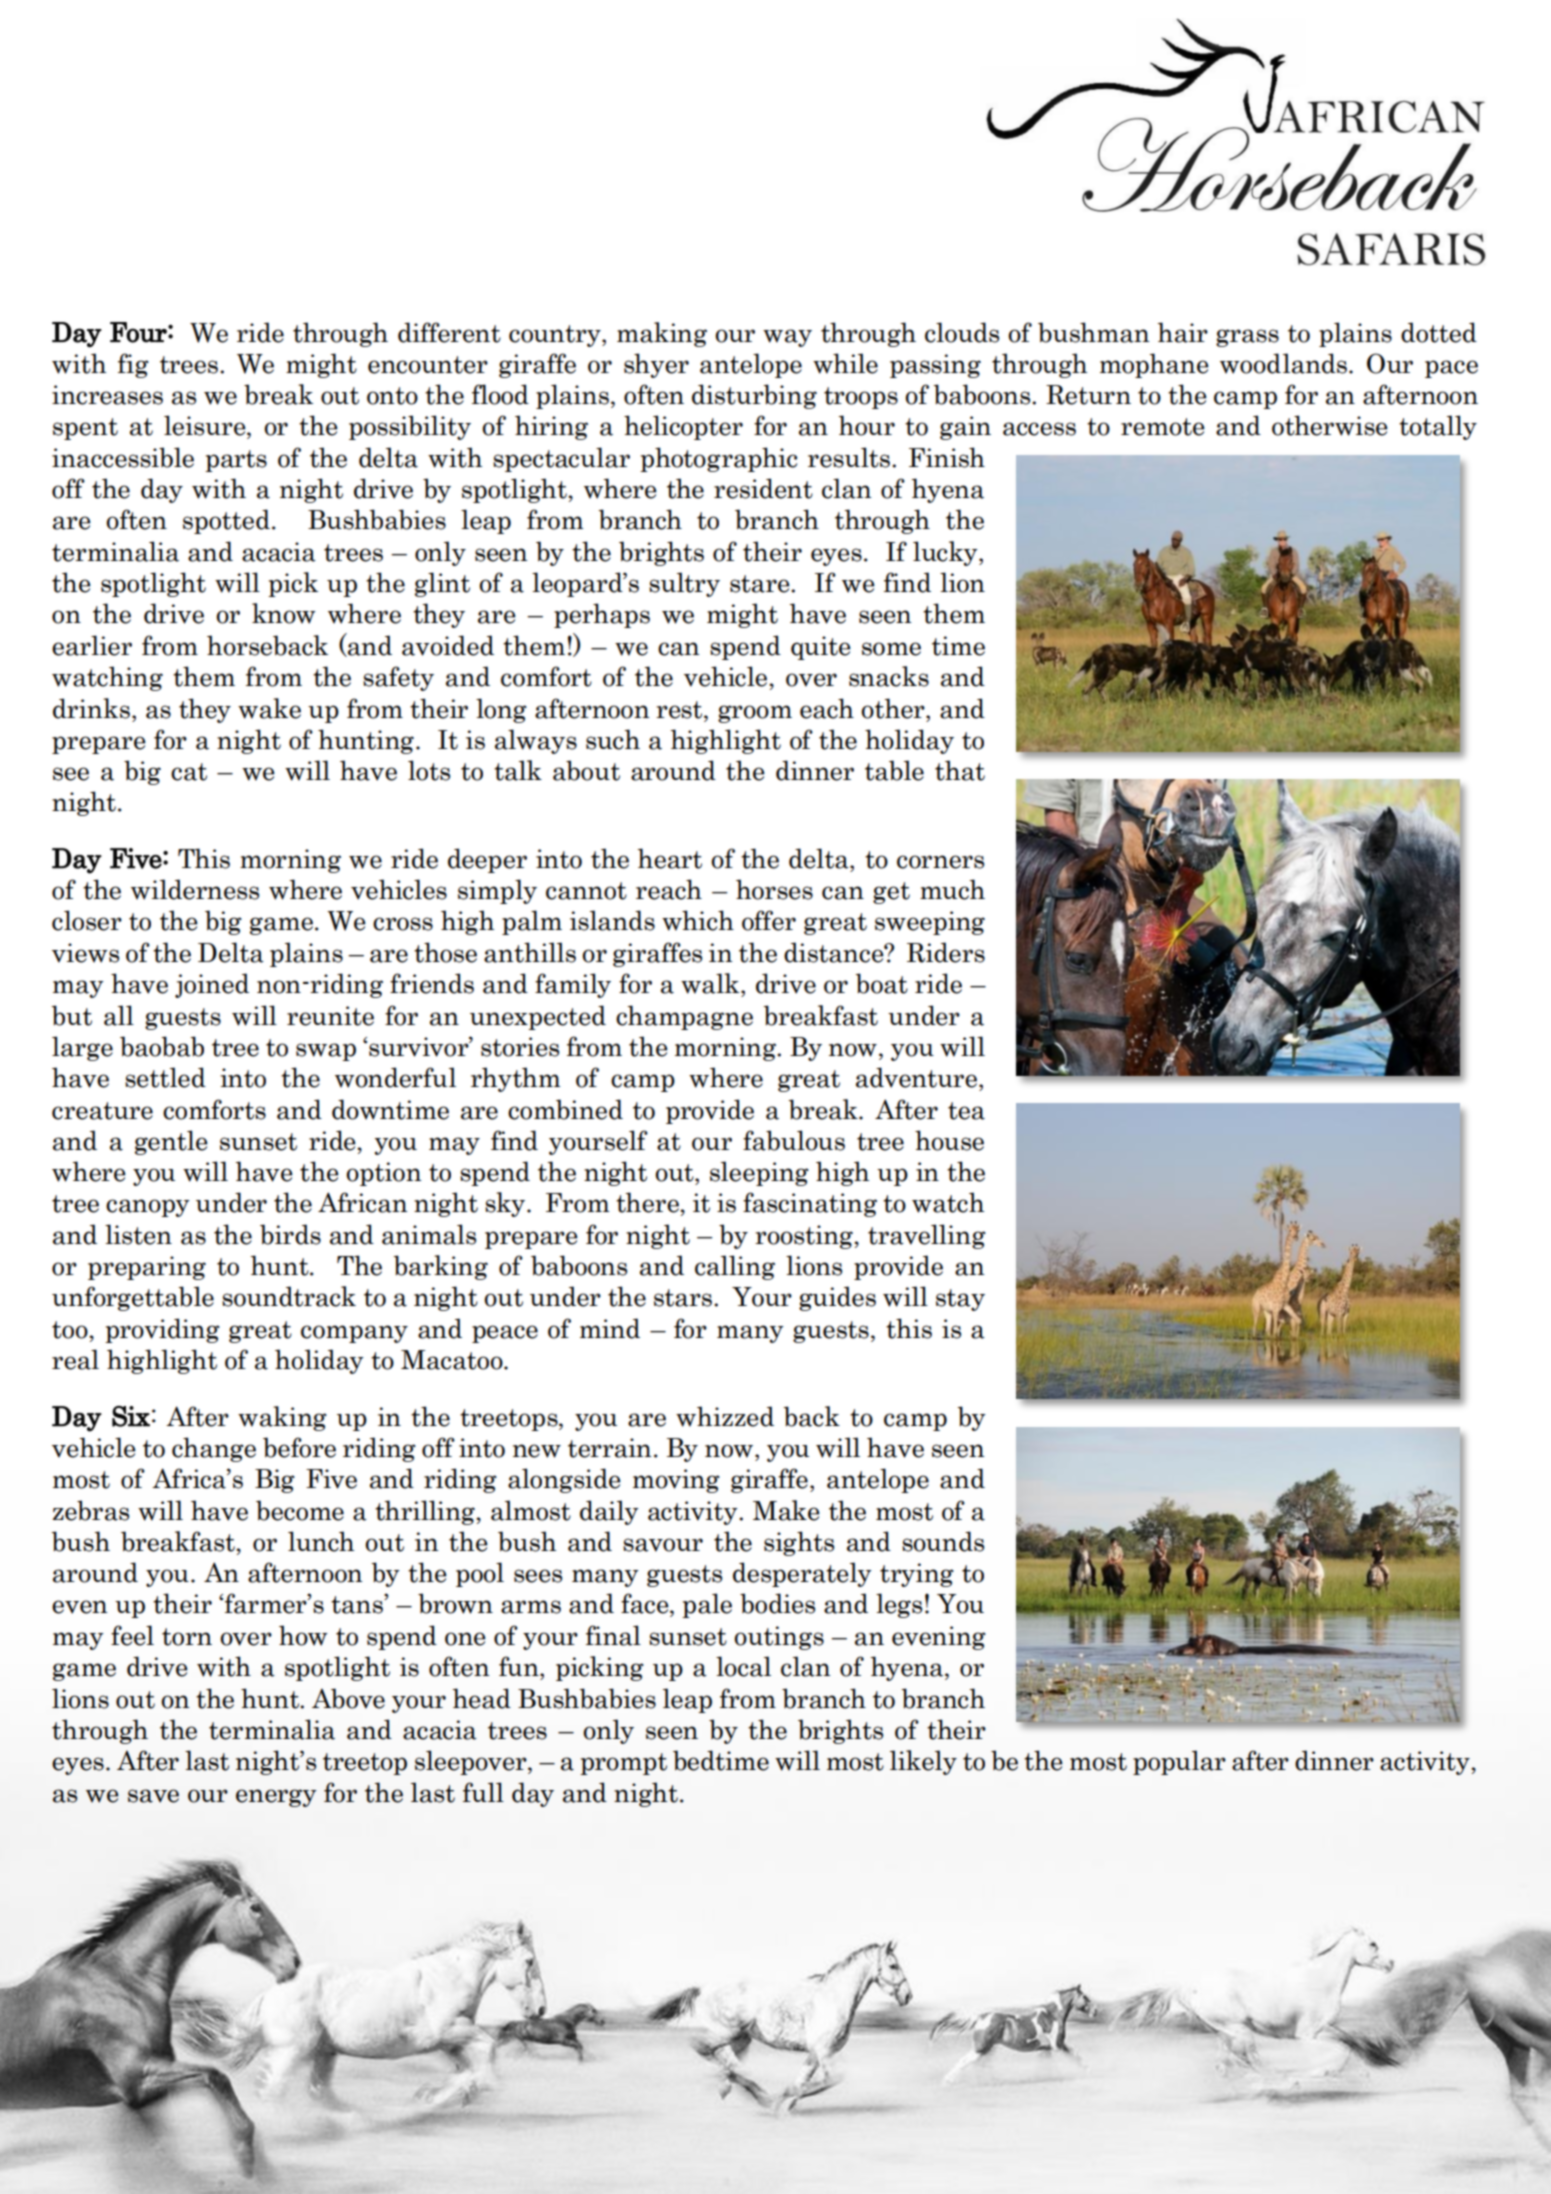 The image size is (1551, 2194). Describe the element at coordinates (284, 613) in the screenshot. I see `know` at that location.
